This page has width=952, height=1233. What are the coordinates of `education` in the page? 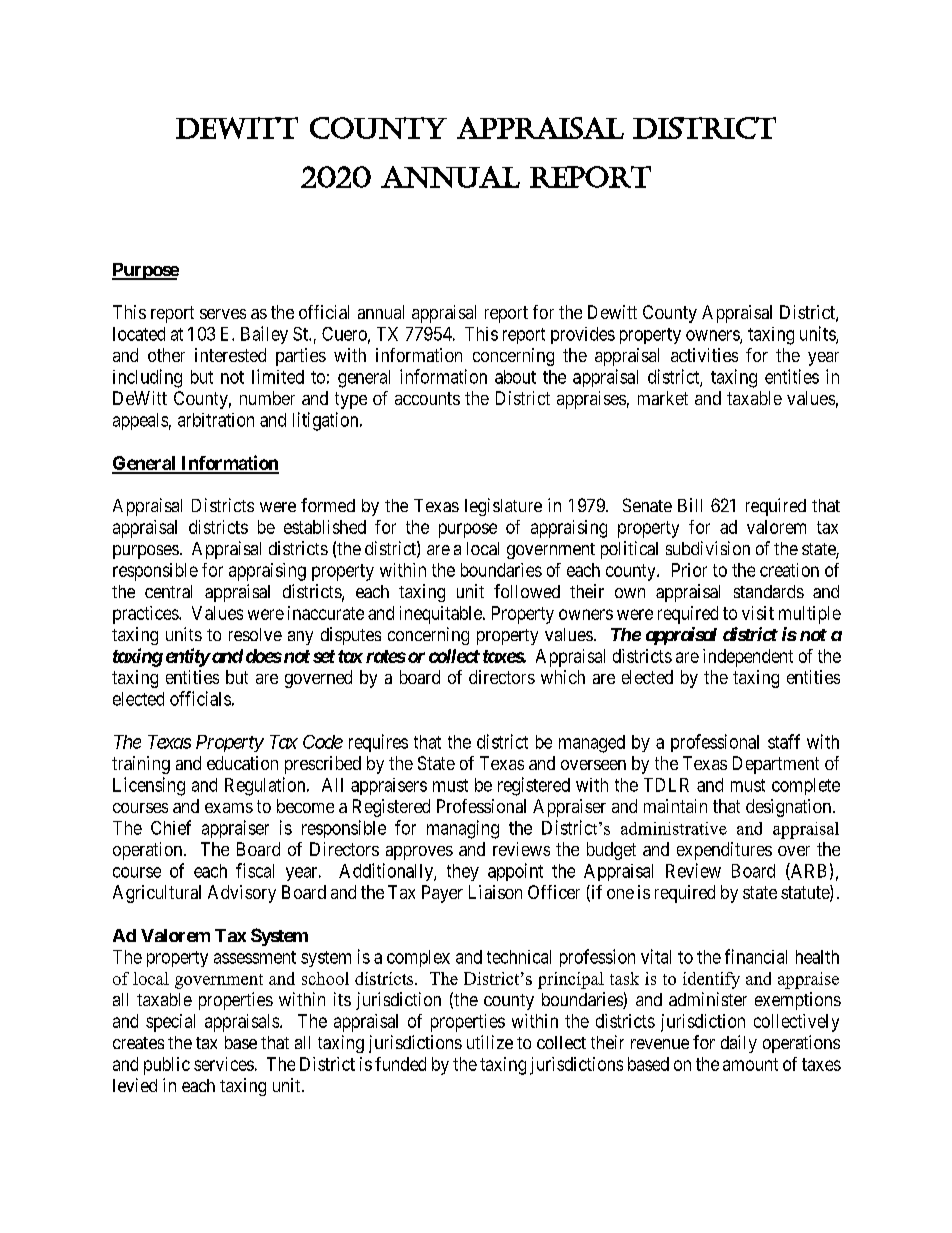 It's located at (242, 763).
